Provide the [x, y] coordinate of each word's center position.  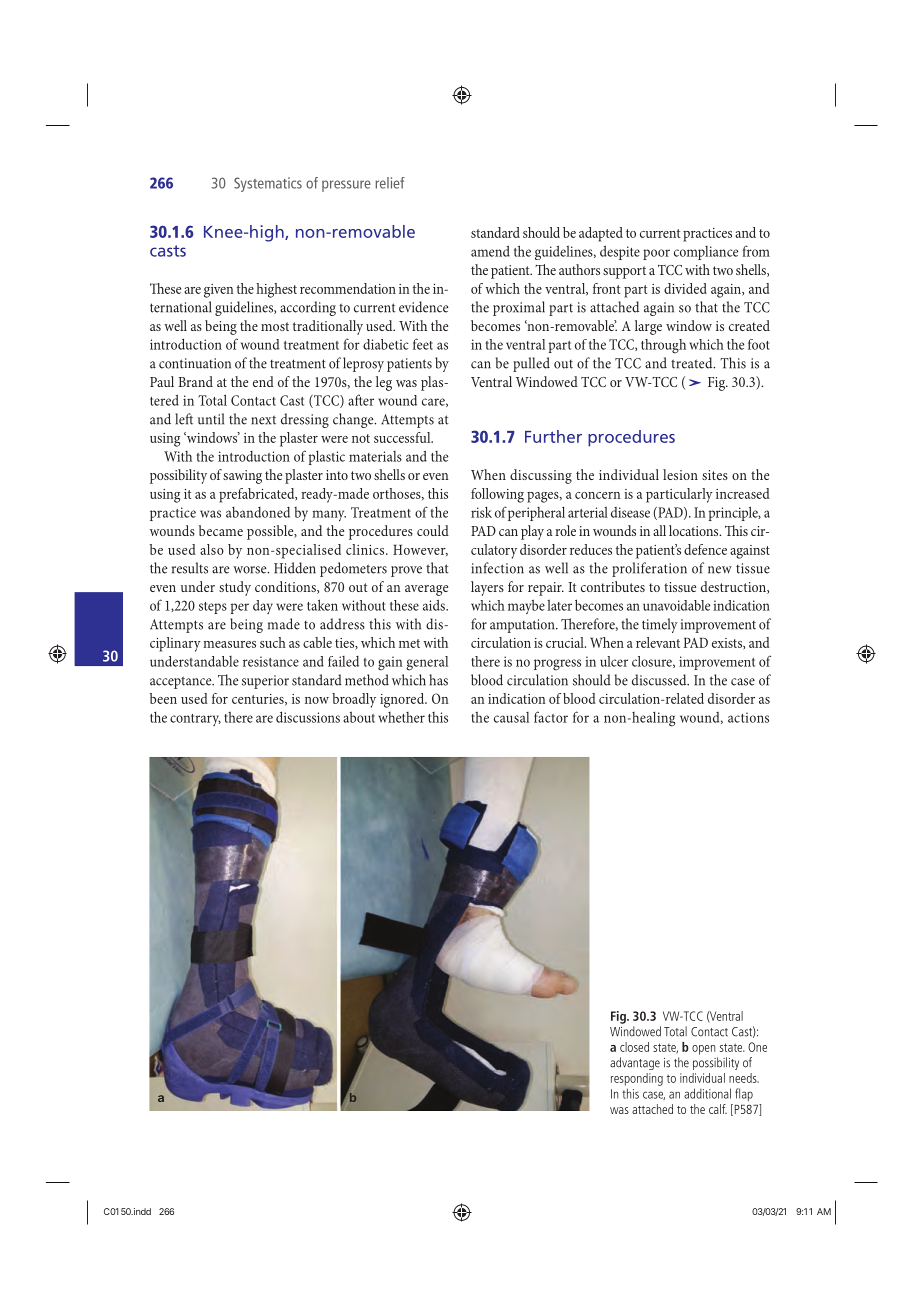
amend [490, 251]
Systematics [268, 184]
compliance [706, 253]
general [427, 663]
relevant [658, 642]
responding [637, 1079]
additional [707, 1093]
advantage [635, 1063]
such [273, 642]
